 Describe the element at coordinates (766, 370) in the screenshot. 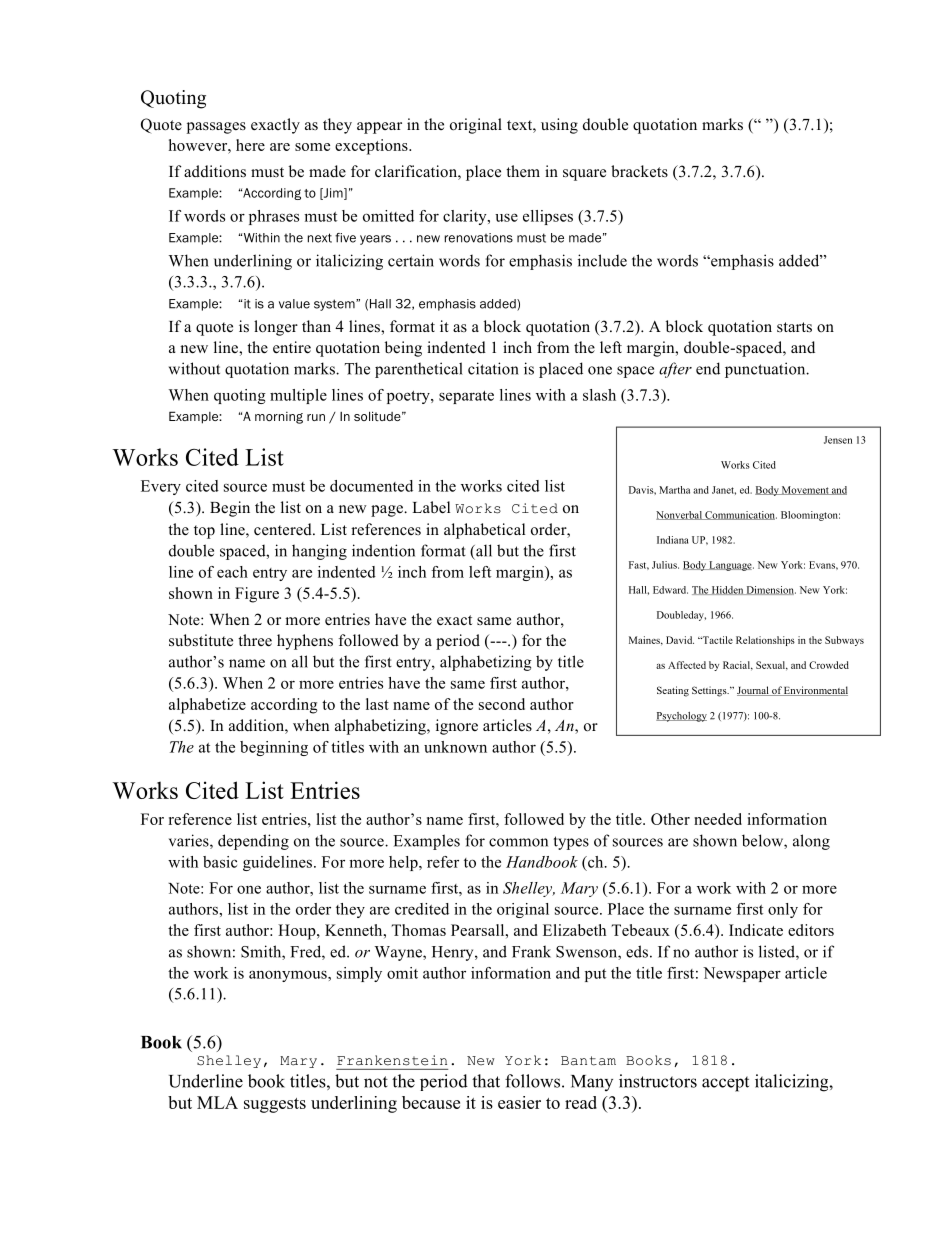

I see `punctuation` at that location.
